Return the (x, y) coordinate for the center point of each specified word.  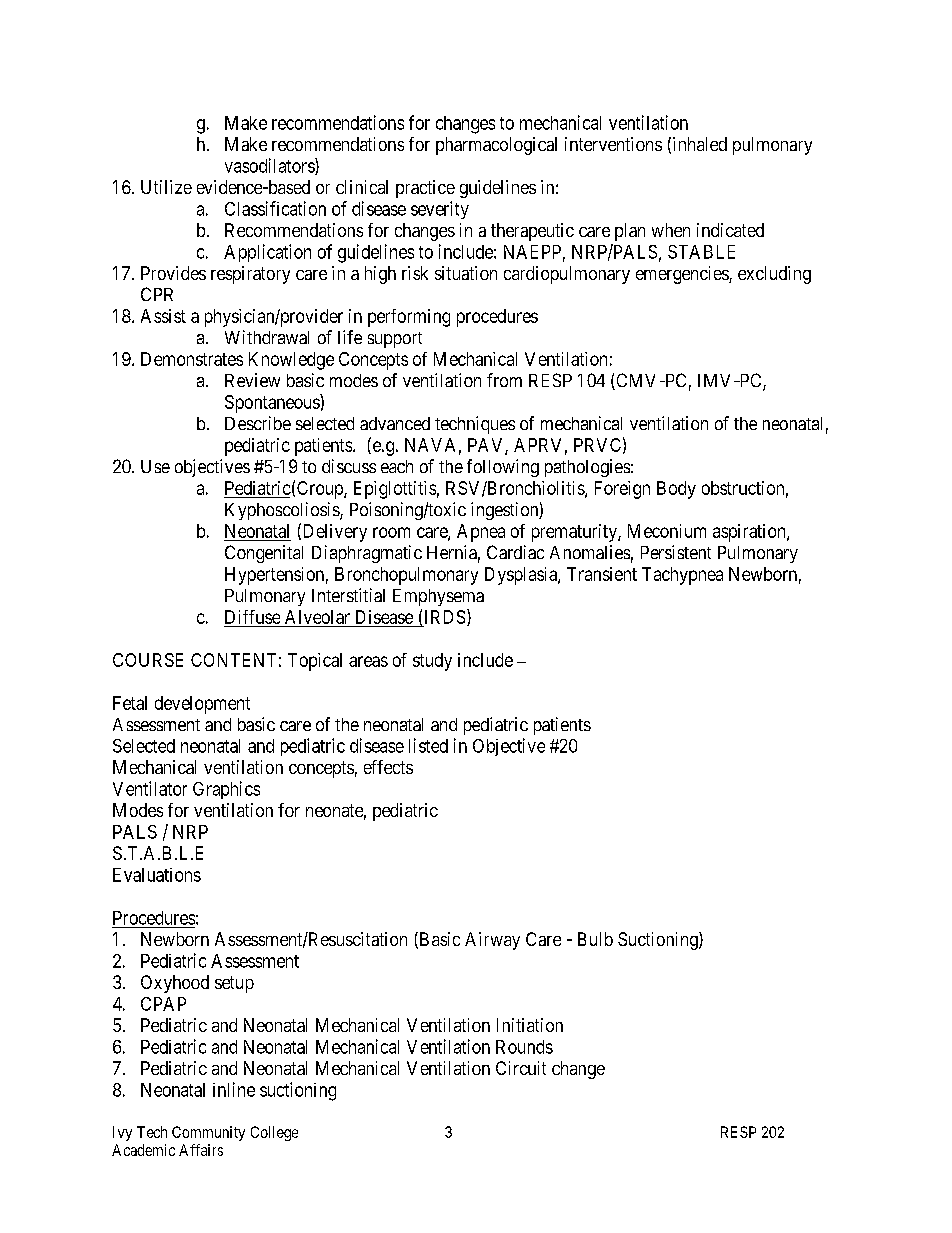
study (432, 662)
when (671, 230)
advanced (395, 423)
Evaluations (157, 875)
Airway (492, 941)
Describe (258, 423)
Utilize (166, 187)
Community (208, 1133)
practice (425, 189)
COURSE (148, 660)
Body (676, 490)
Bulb (595, 939)
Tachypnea (682, 576)
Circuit (521, 1068)
